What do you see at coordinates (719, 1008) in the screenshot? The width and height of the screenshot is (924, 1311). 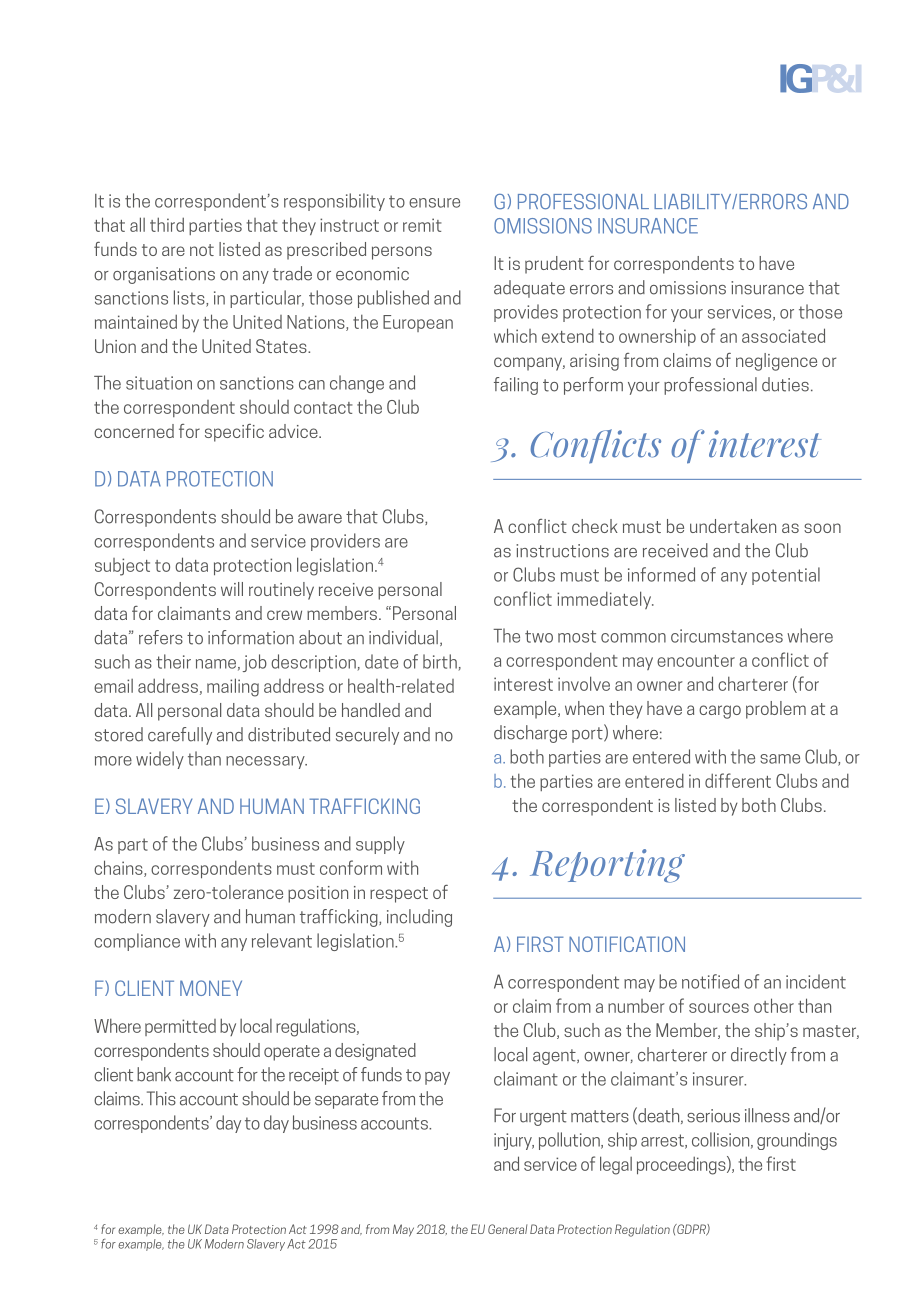 I see `sources` at bounding box center [719, 1008].
